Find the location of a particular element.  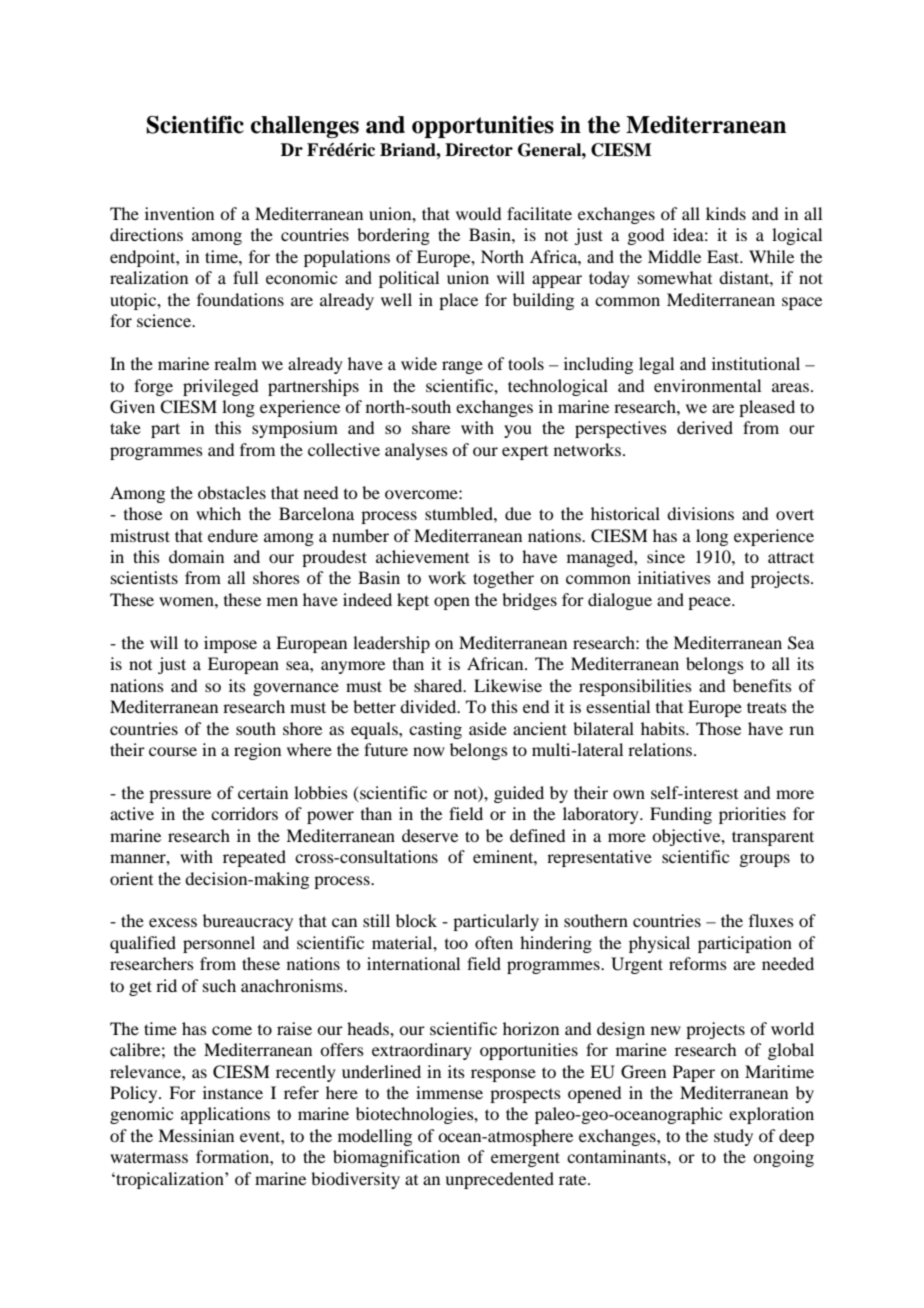

applications is located at coordinates (225, 1115).
